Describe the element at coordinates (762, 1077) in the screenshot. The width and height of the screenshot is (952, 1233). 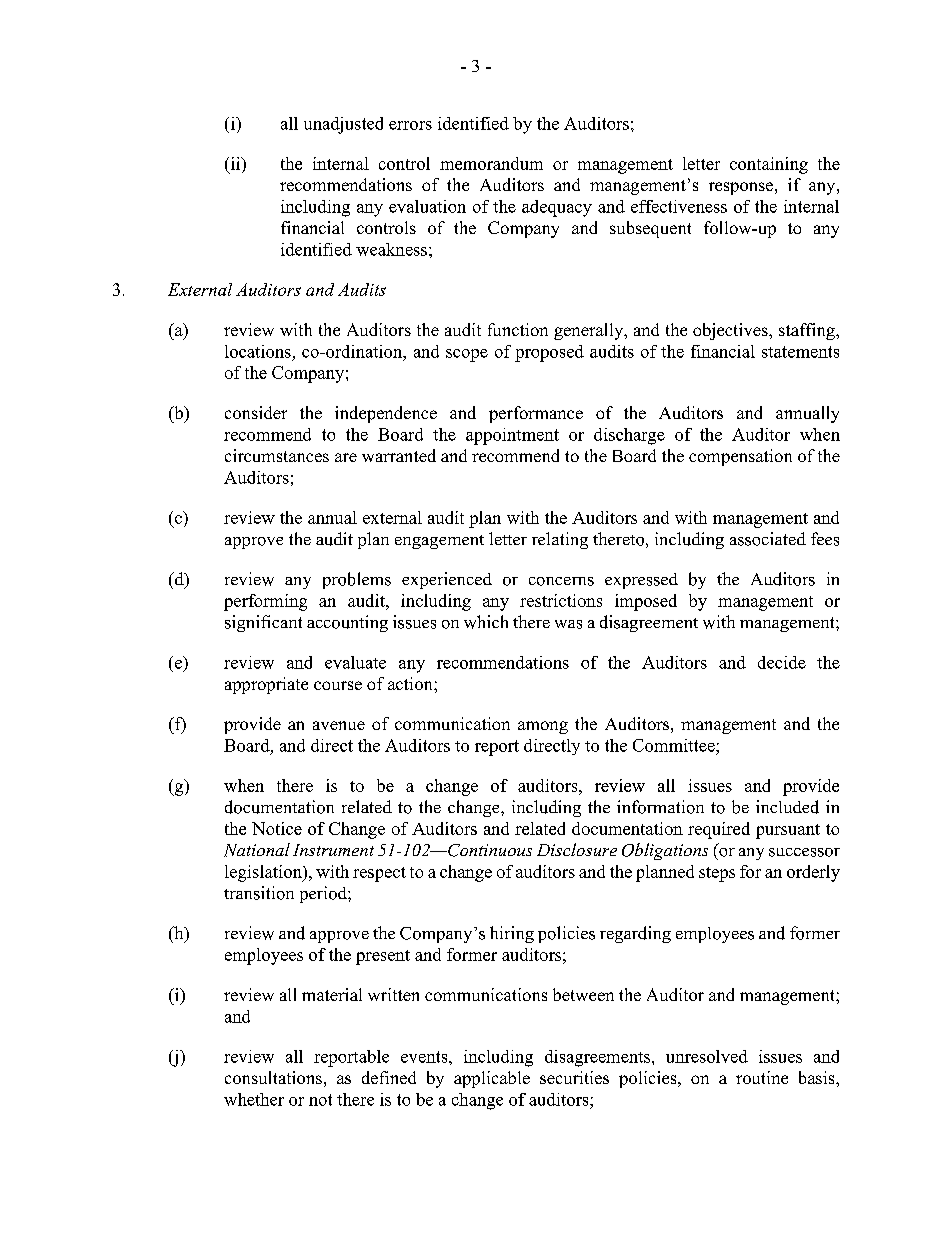
I see `routine` at that location.
